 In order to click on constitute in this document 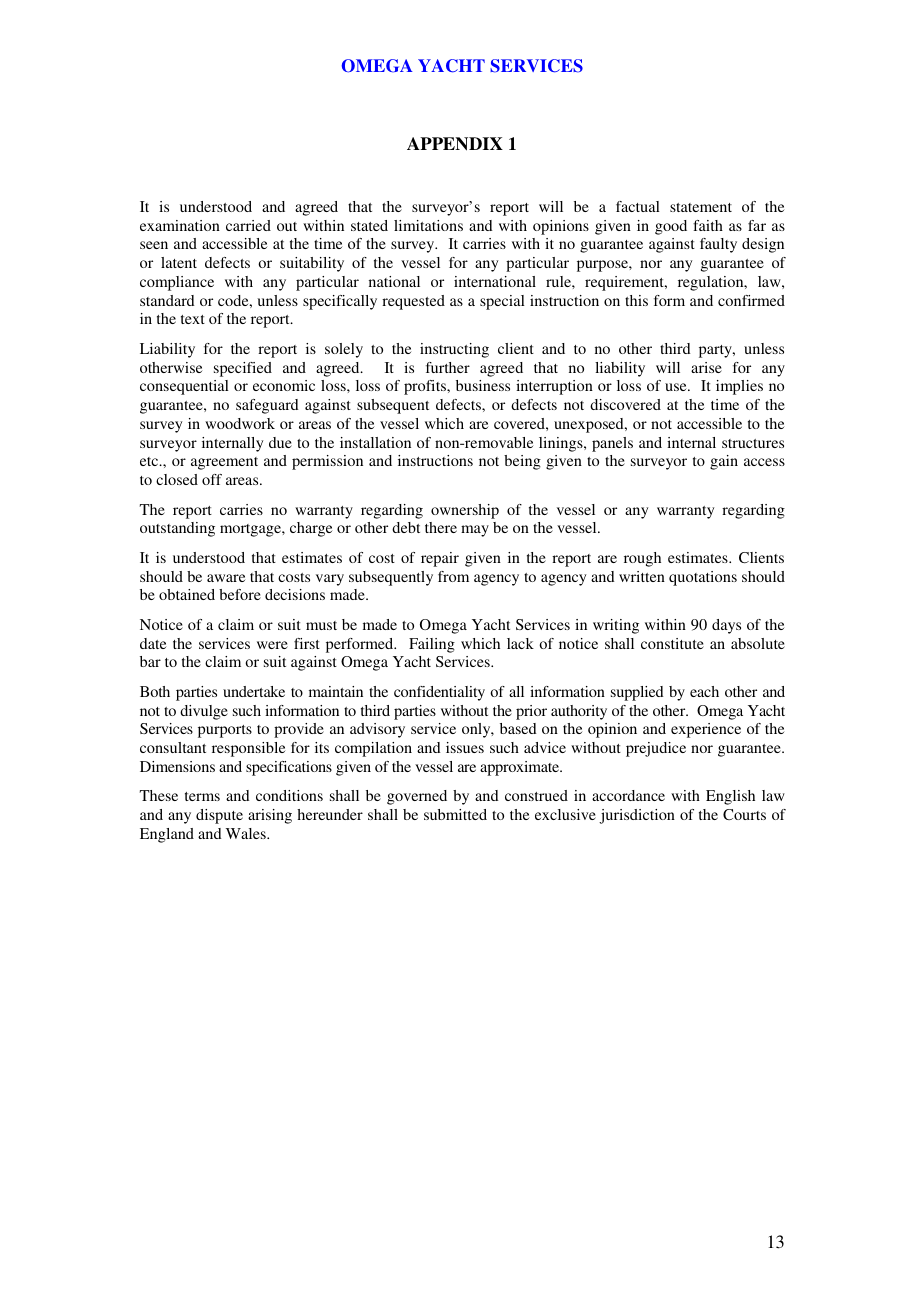, I will do `click(672, 643)`.
